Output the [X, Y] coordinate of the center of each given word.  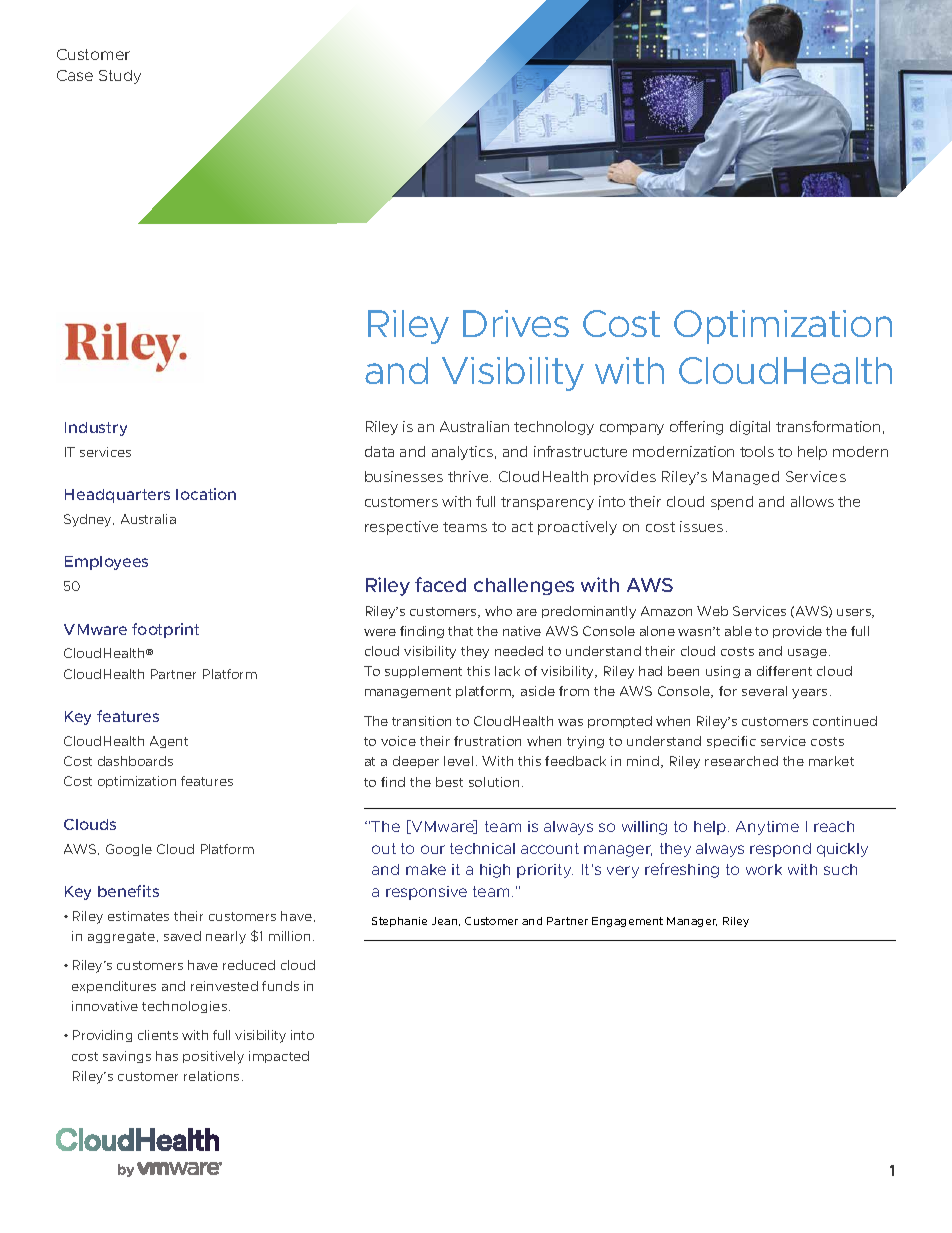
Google [129, 850]
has [167, 1056]
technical [482, 848]
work [764, 869]
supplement [423, 672]
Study [120, 77]
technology [554, 428]
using [723, 672]
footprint [165, 630]
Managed [746, 478]
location [206, 494]
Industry [96, 429]
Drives [516, 323]
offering [696, 428]
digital [750, 428]
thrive [469, 476]
